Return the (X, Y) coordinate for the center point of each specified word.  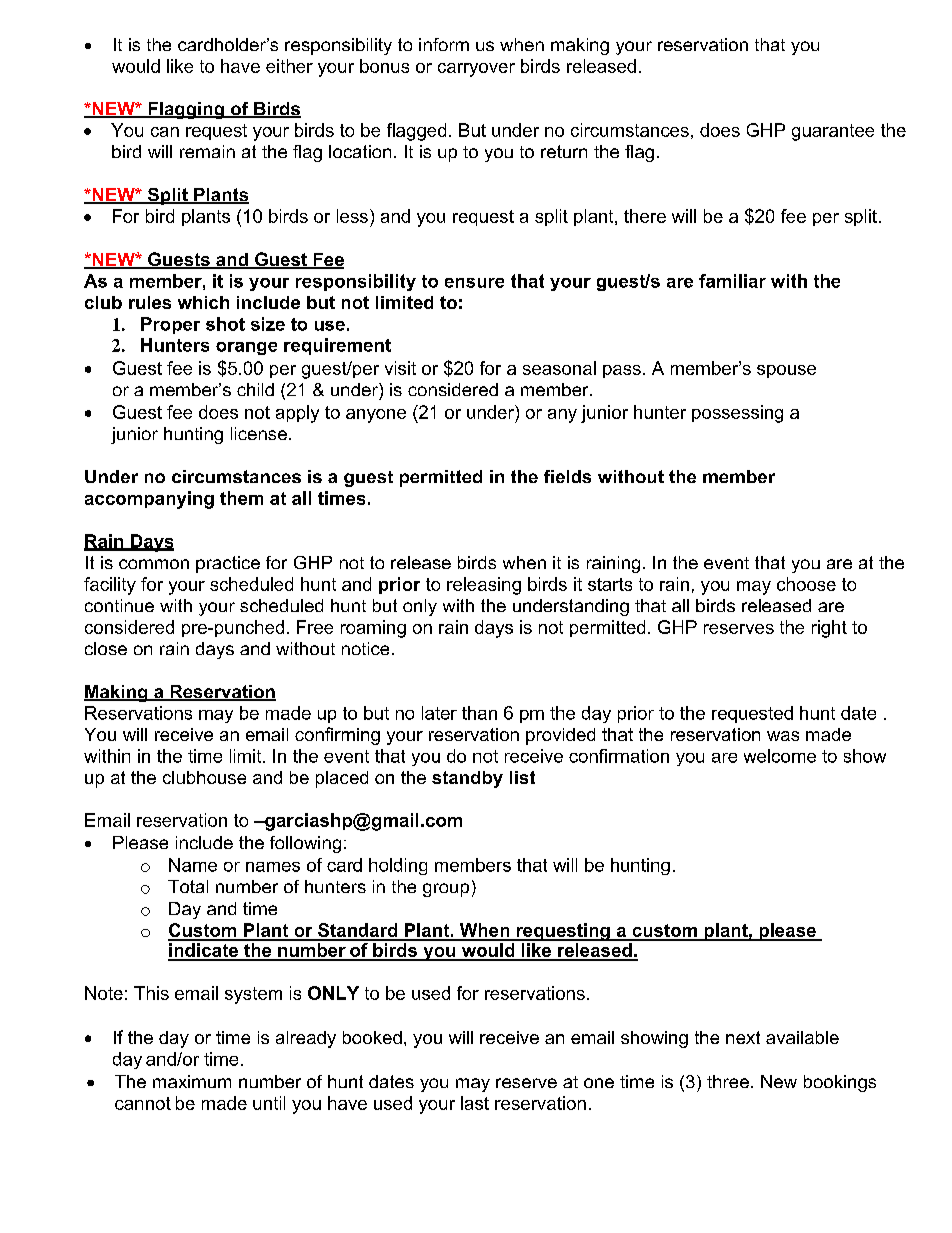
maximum (192, 1081)
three (728, 1081)
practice (228, 564)
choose (806, 584)
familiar (732, 281)
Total (188, 886)
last (475, 1103)
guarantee (833, 132)
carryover (476, 70)
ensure (474, 283)
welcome (780, 756)
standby (467, 779)
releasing (484, 586)
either (289, 66)
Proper (170, 325)
